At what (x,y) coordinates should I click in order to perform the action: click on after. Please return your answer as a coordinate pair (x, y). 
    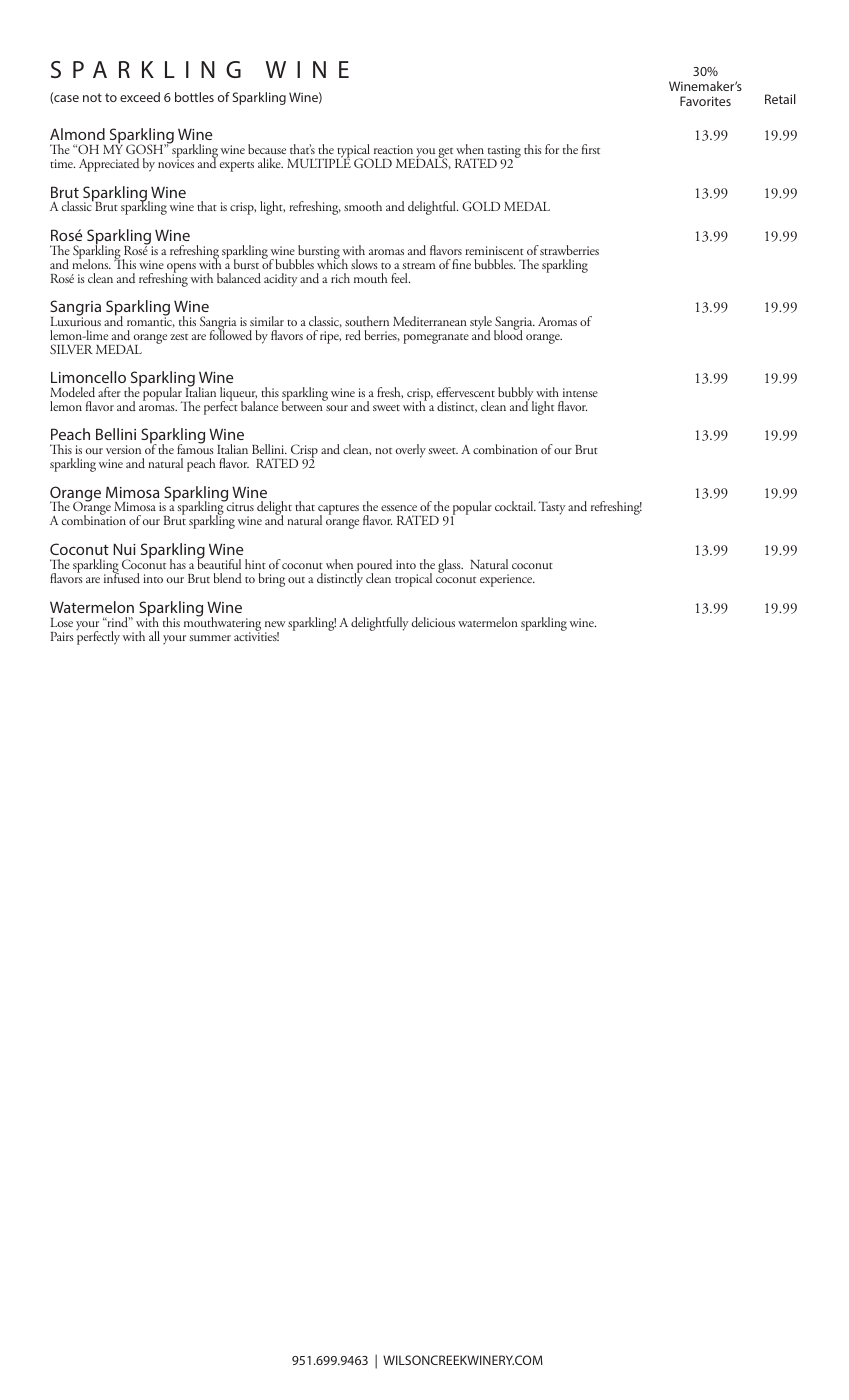
    Looking at the image, I should click on (109, 392).
